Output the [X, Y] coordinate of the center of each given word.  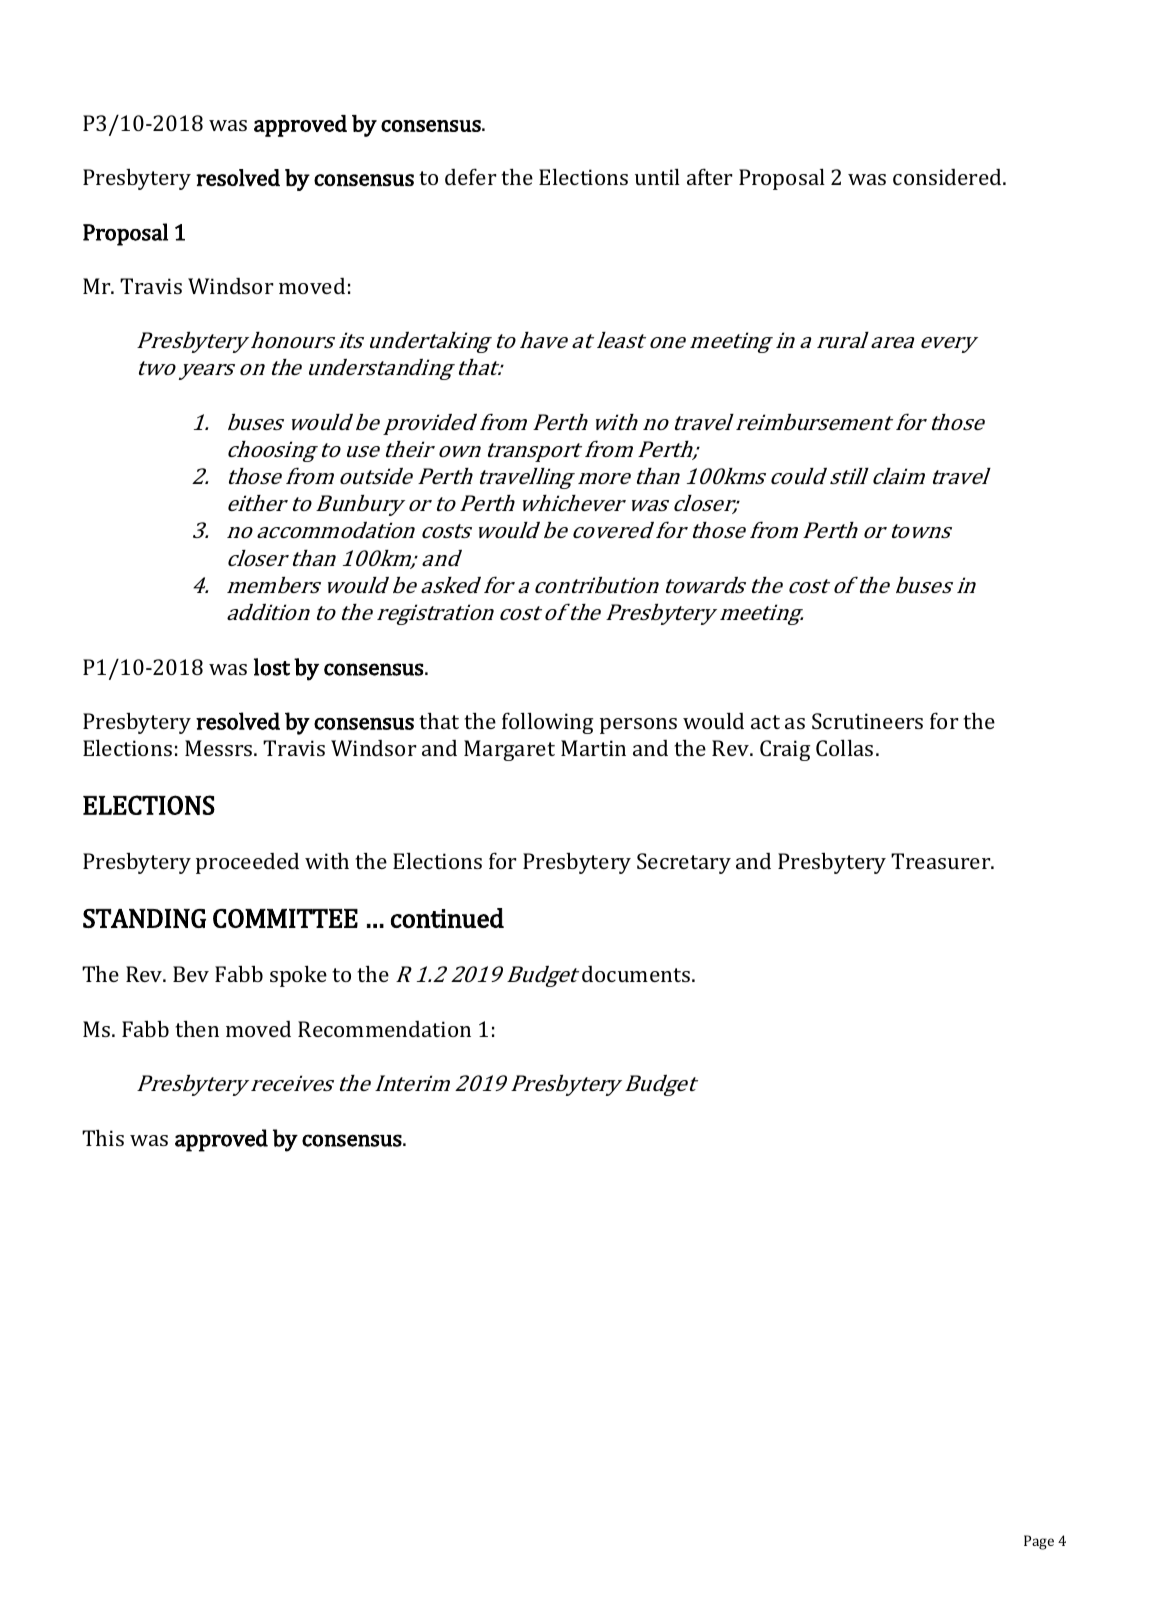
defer [470, 176]
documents [637, 974]
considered [948, 177]
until [657, 176]
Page [1039, 1542]
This [103, 1137]
